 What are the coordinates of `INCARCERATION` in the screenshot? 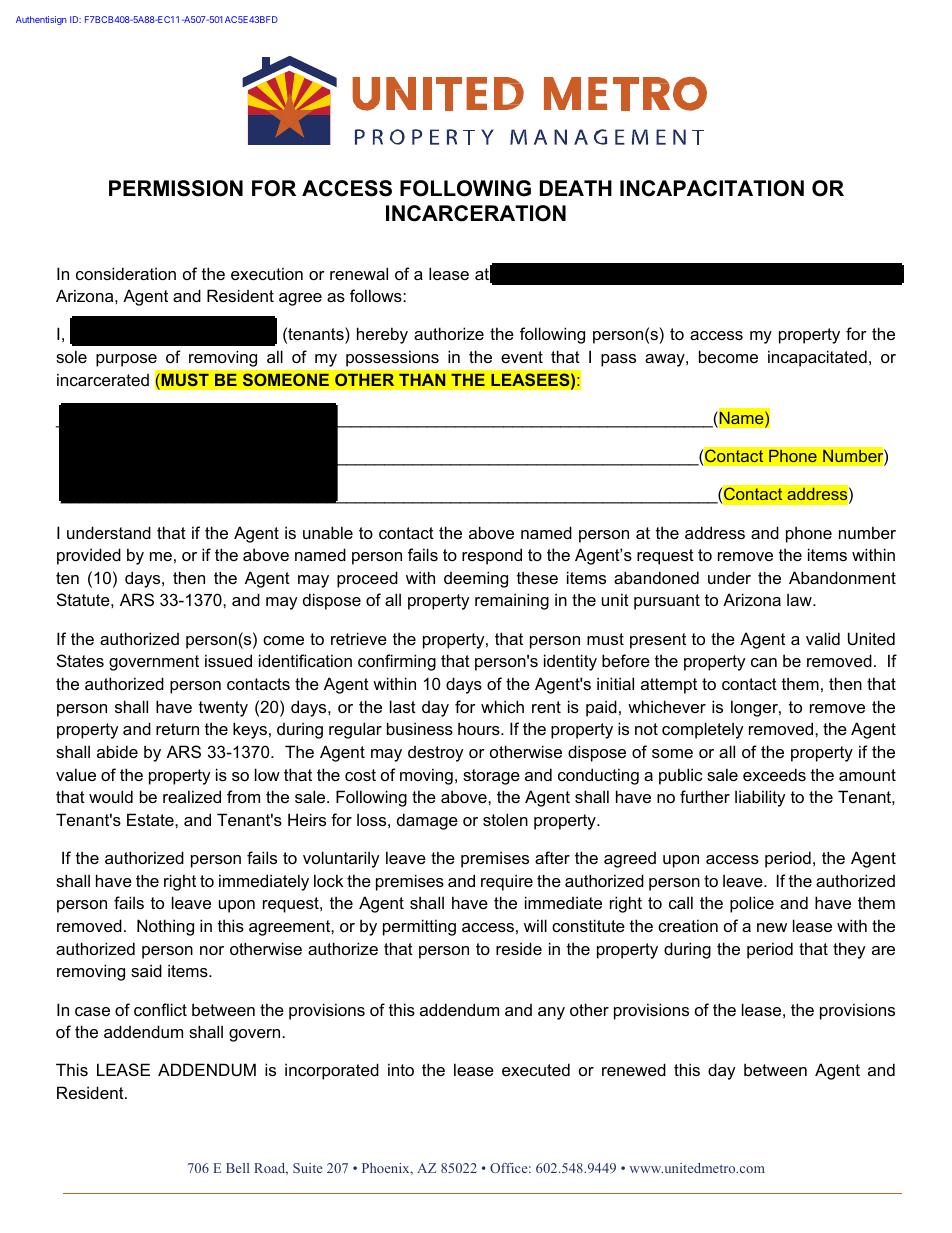 It's located at (476, 213).
